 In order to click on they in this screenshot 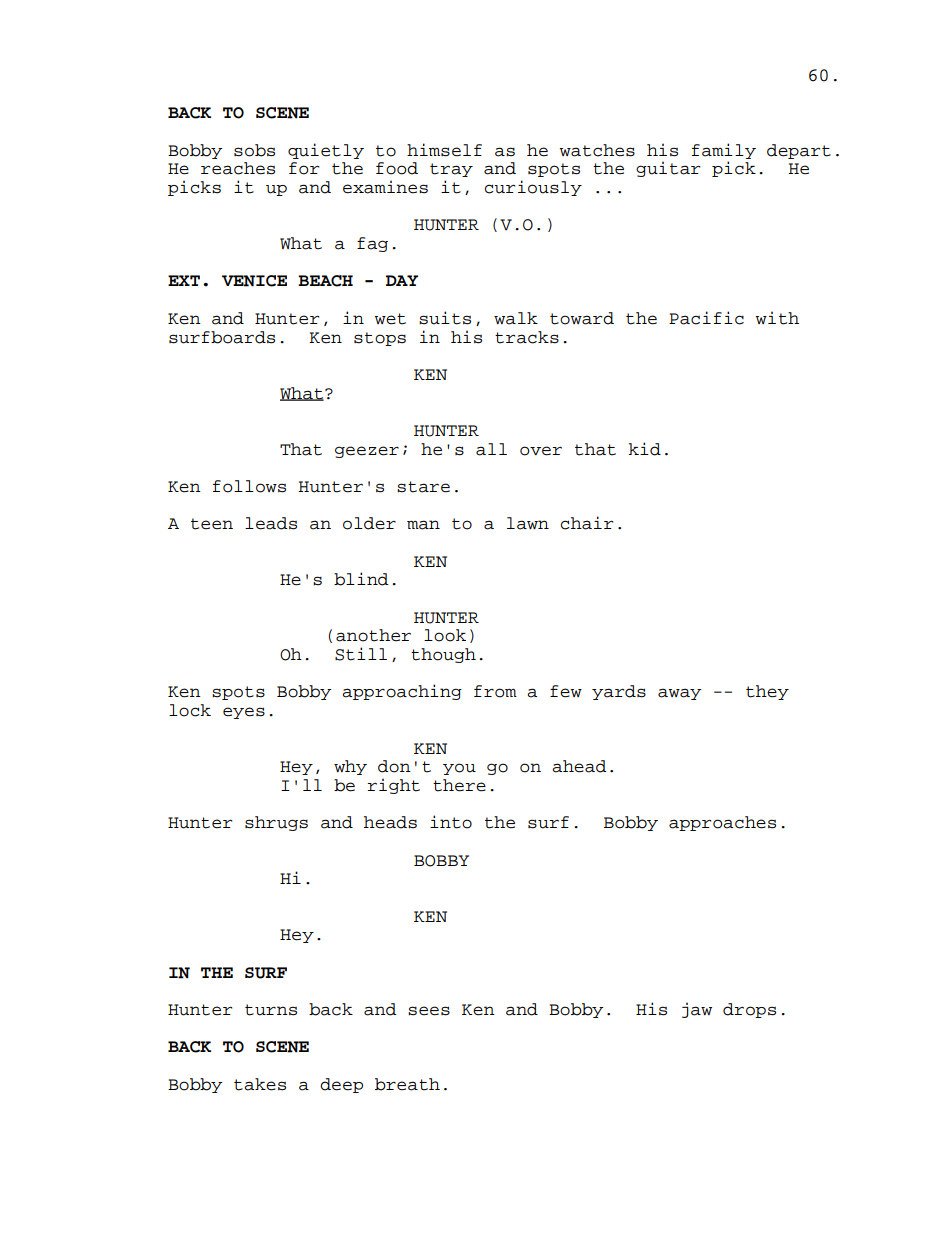, I will do `click(767, 692)`.
